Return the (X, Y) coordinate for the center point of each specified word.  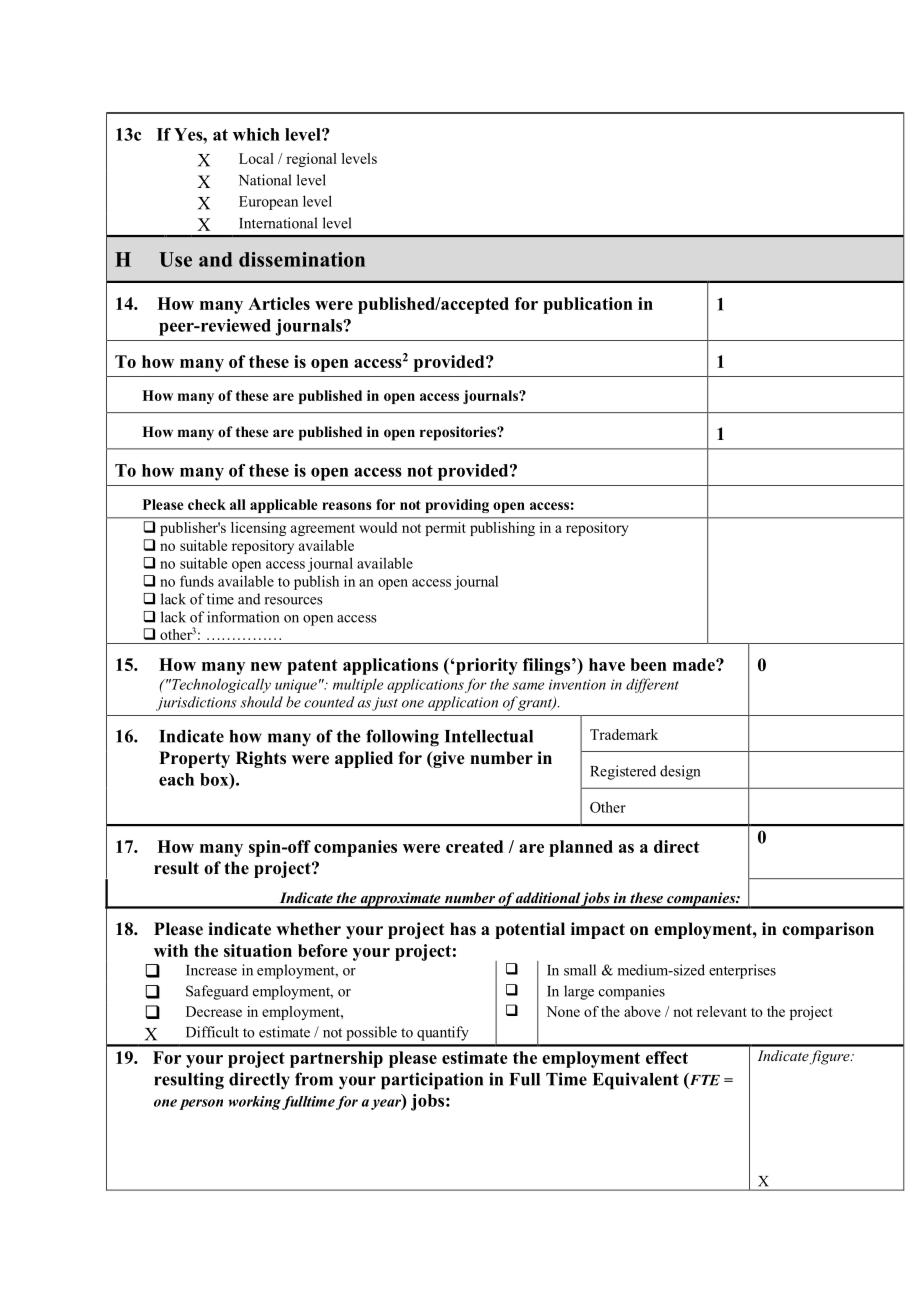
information (243, 617)
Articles (279, 303)
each (176, 779)
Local (256, 158)
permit (445, 529)
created (474, 846)
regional (311, 160)
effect (667, 1057)
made (695, 664)
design (680, 772)
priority (486, 666)
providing (457, 506)
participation (432, 1081)
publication (588, 305)
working (254, 1103)
